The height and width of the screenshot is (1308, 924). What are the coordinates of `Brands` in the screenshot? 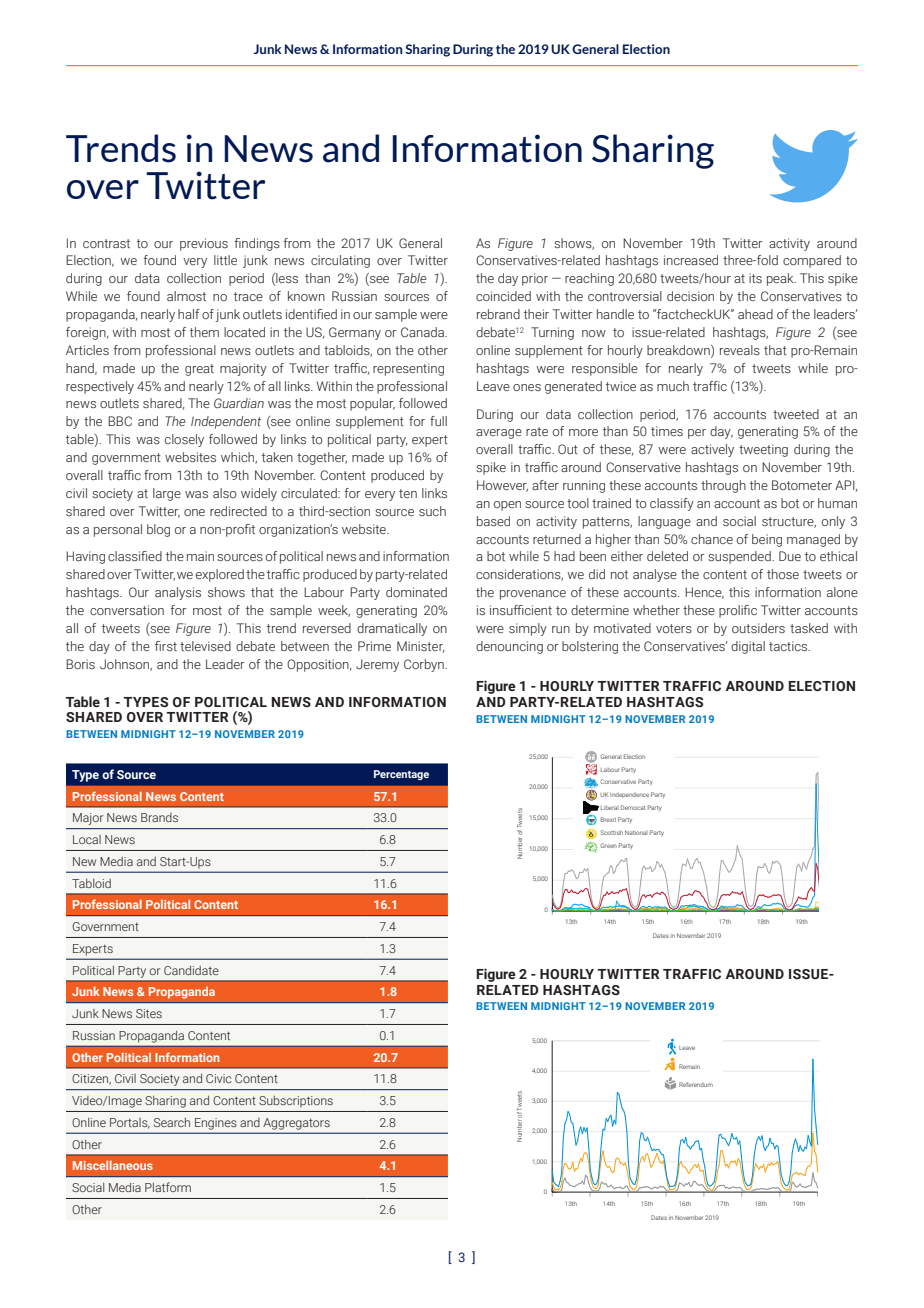 It's located at (159, 817).
